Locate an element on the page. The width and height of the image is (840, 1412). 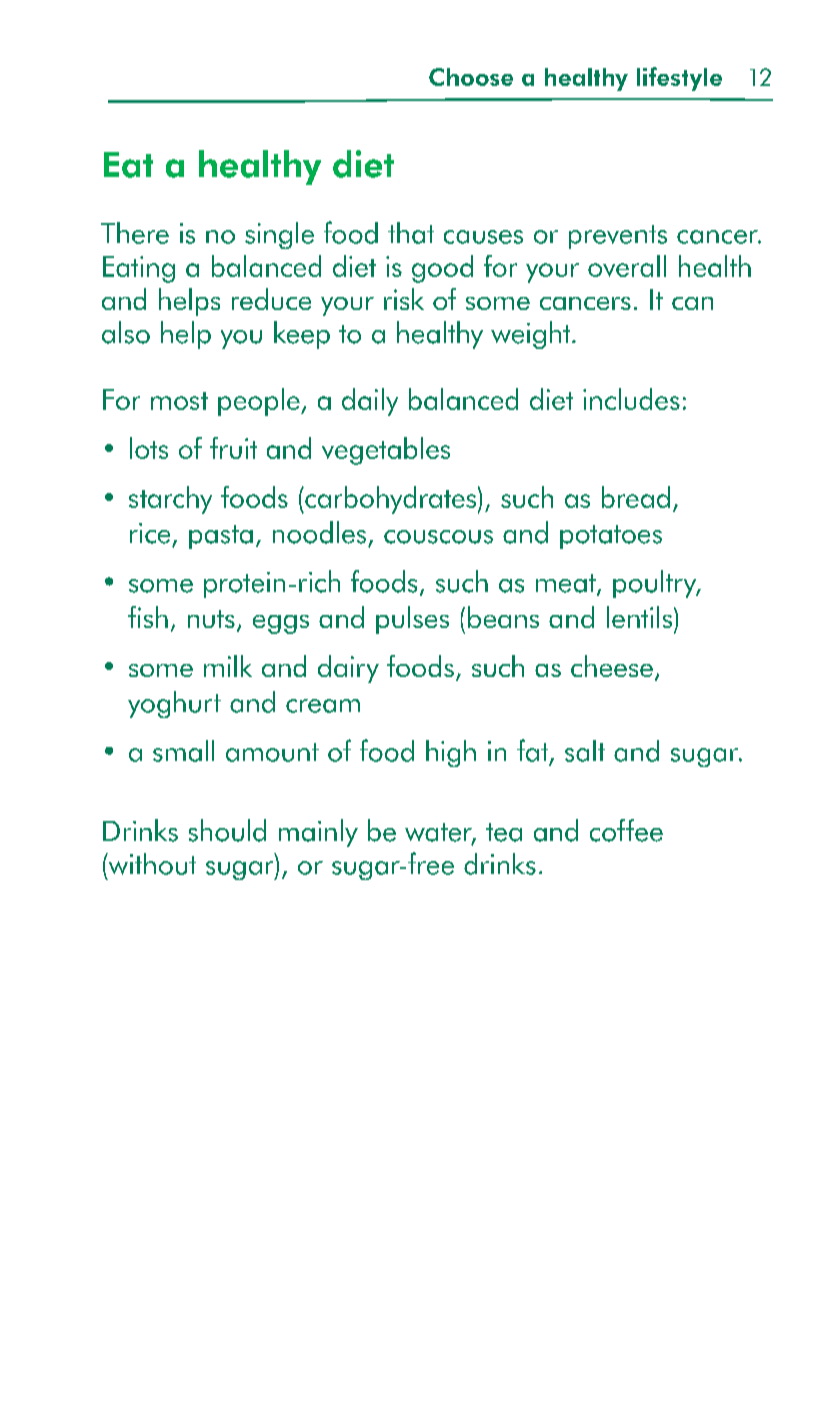
coffee is located at coordinates (626, 830).
